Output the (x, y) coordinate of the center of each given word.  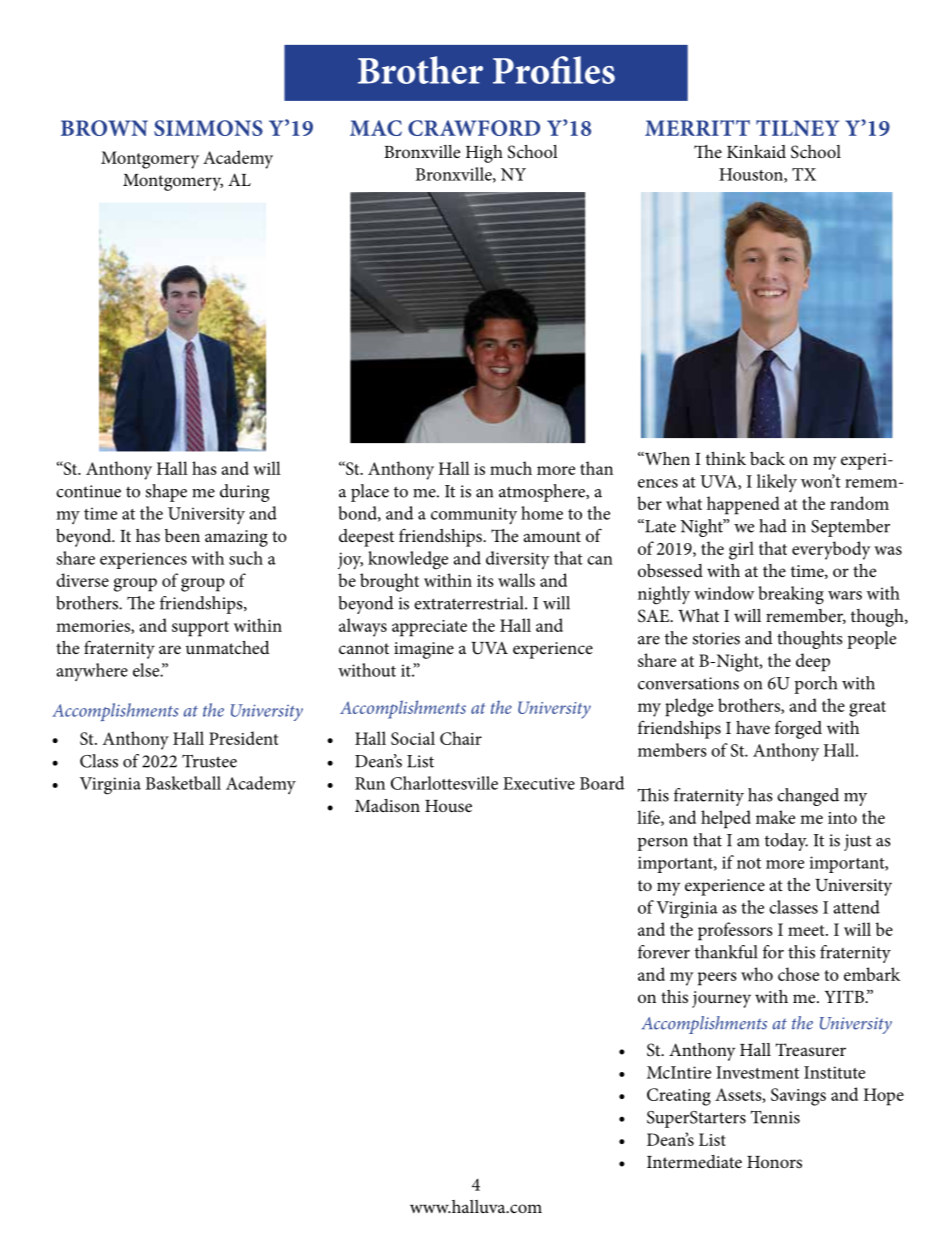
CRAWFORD (474, 128)
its (485, 581)
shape (166, 493)
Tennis (775, 1117)
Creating (679, 1097)
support (200, 629)
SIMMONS (208, 128)
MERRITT (697, 128)
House (448, 806)
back (767, 458)
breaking (791, 595)
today (786, 842)
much (511, 468)
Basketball (183, 783)
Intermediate (694, 1161)
